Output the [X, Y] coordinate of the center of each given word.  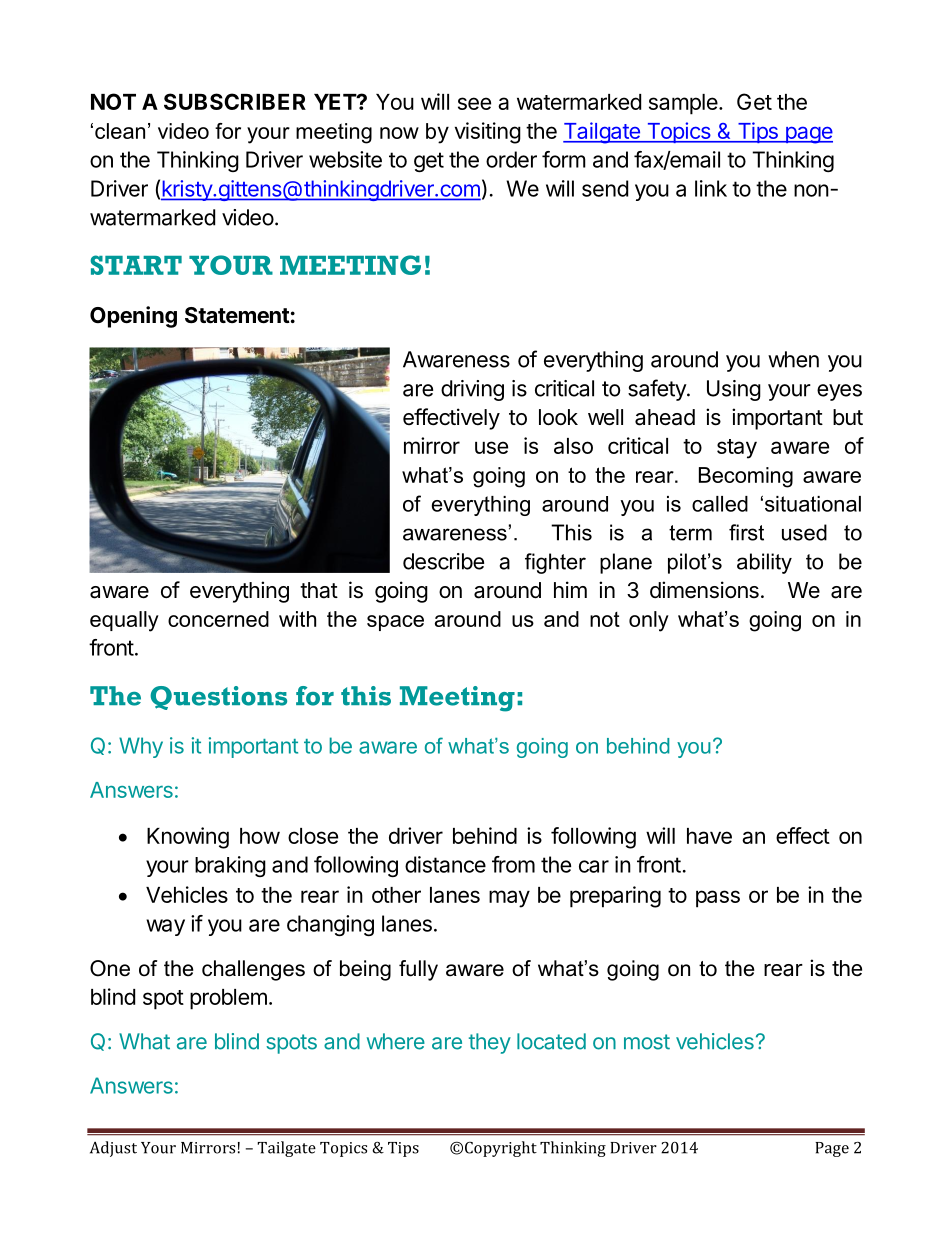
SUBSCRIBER [235, 101]
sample [683, 104]
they [490, 1043]
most [647, 1042]
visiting [488, 133]
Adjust [113, 1149]
